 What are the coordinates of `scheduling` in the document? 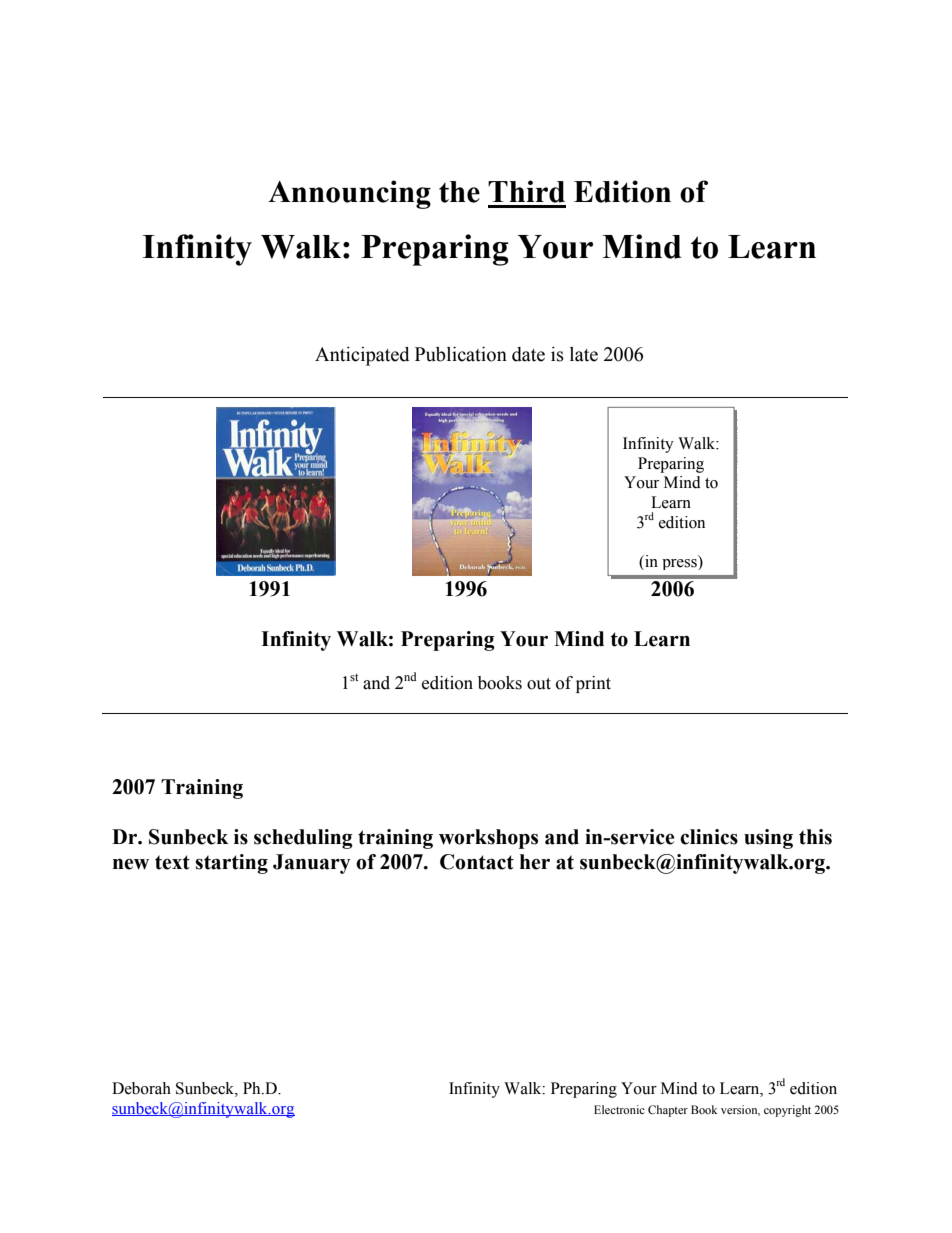 It's located at (303, 839).
